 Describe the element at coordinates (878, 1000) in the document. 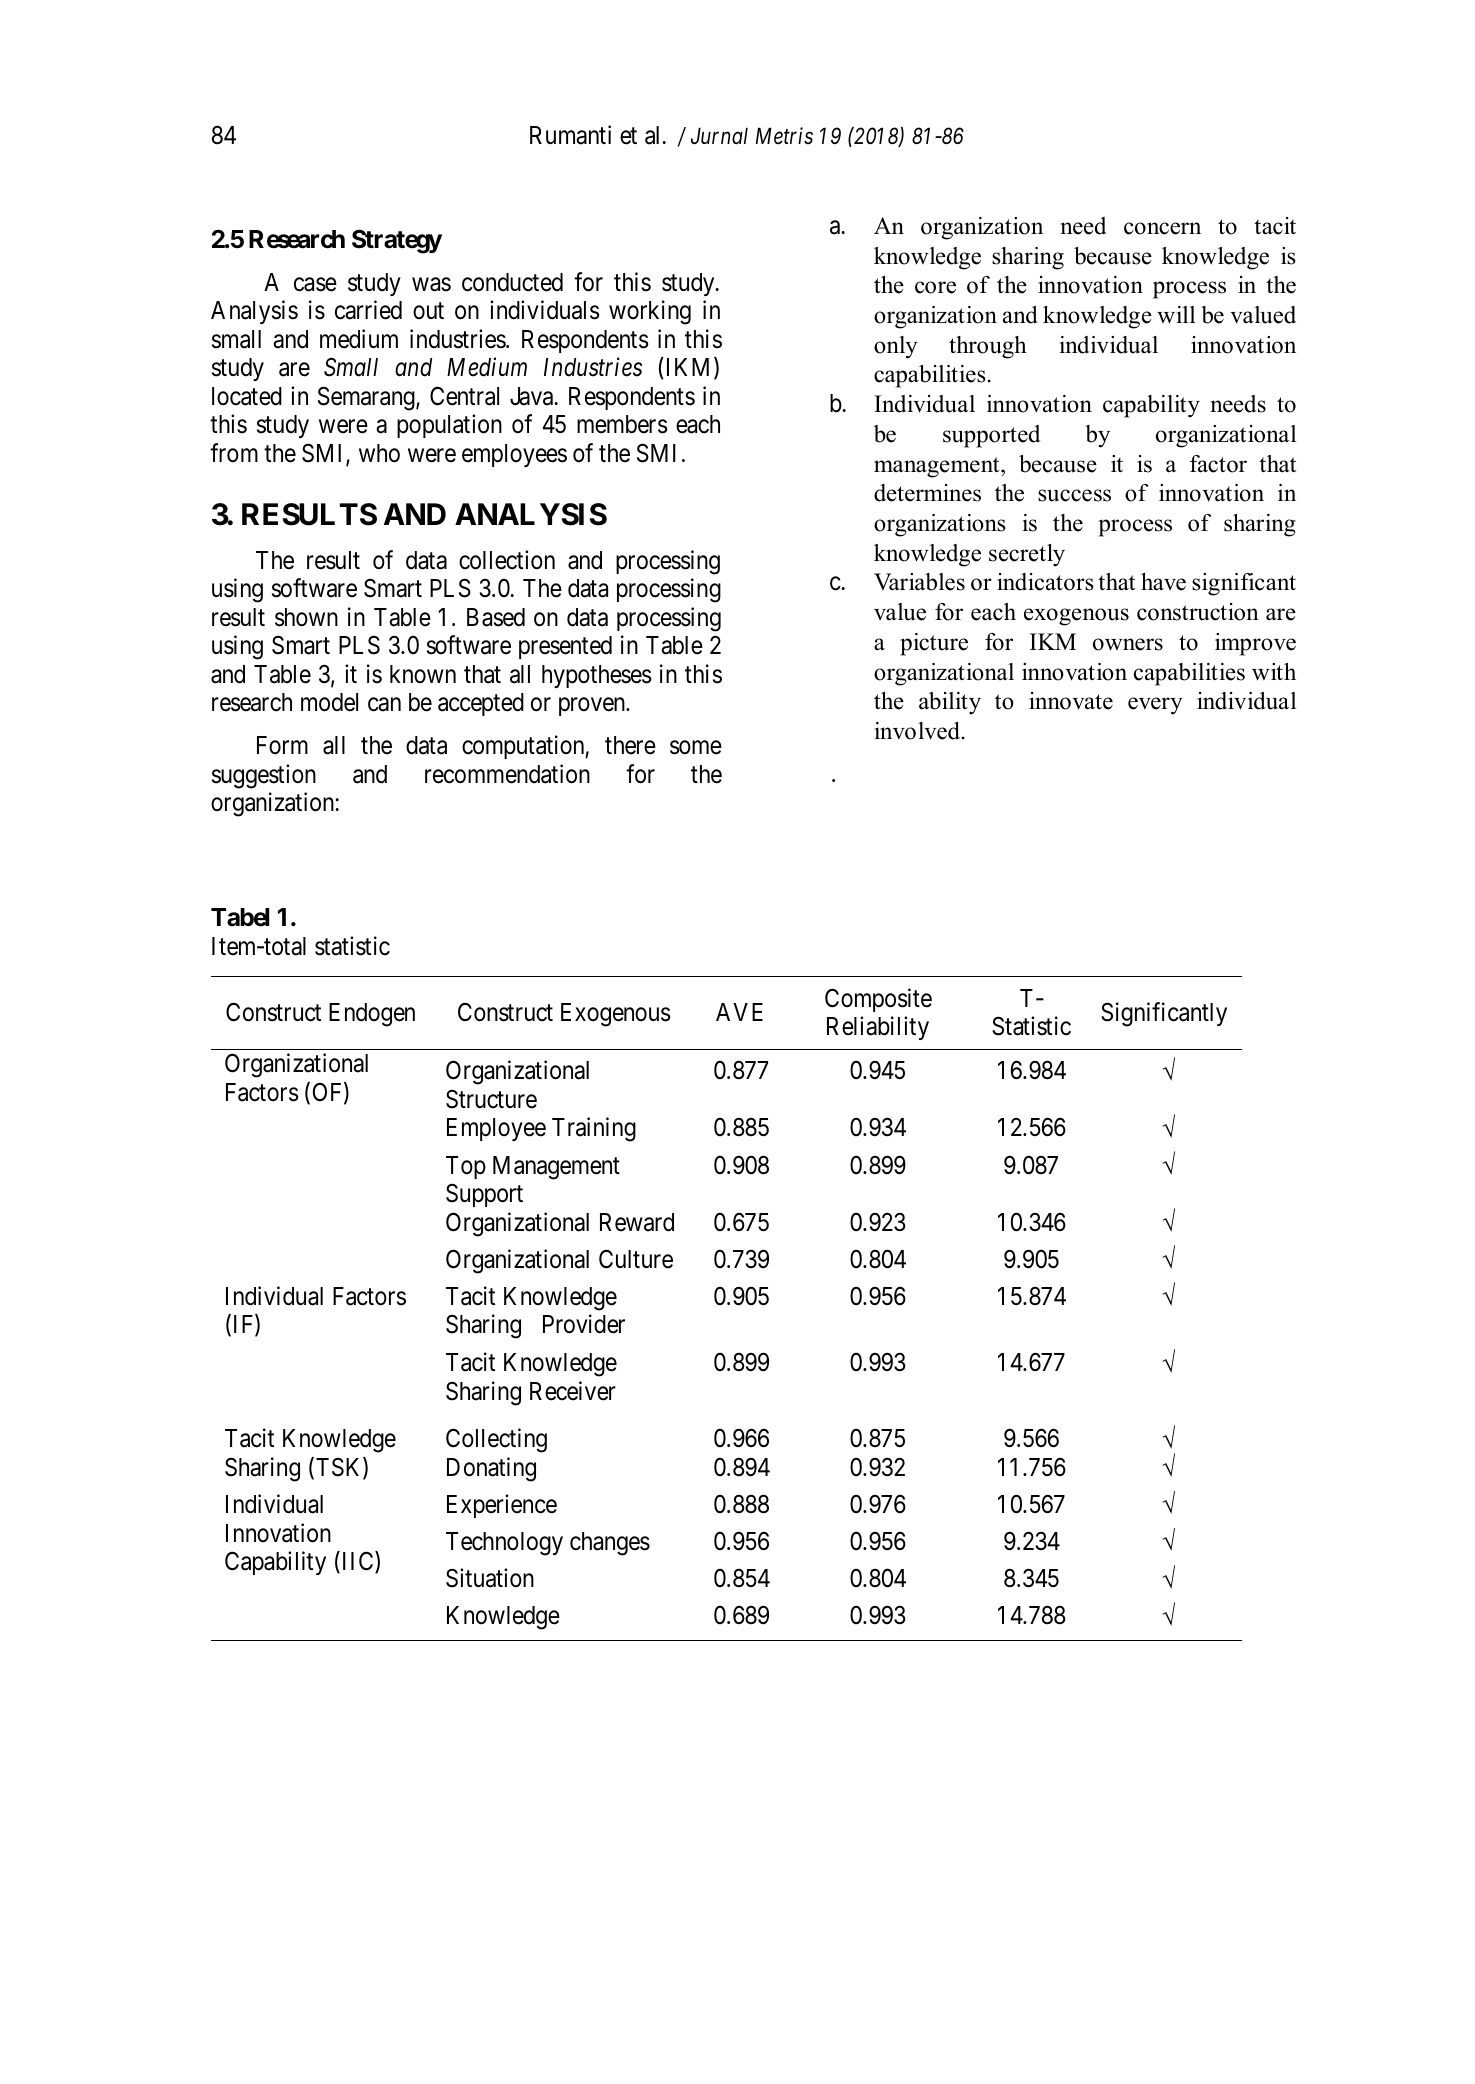

I see `Composite` at that location.
